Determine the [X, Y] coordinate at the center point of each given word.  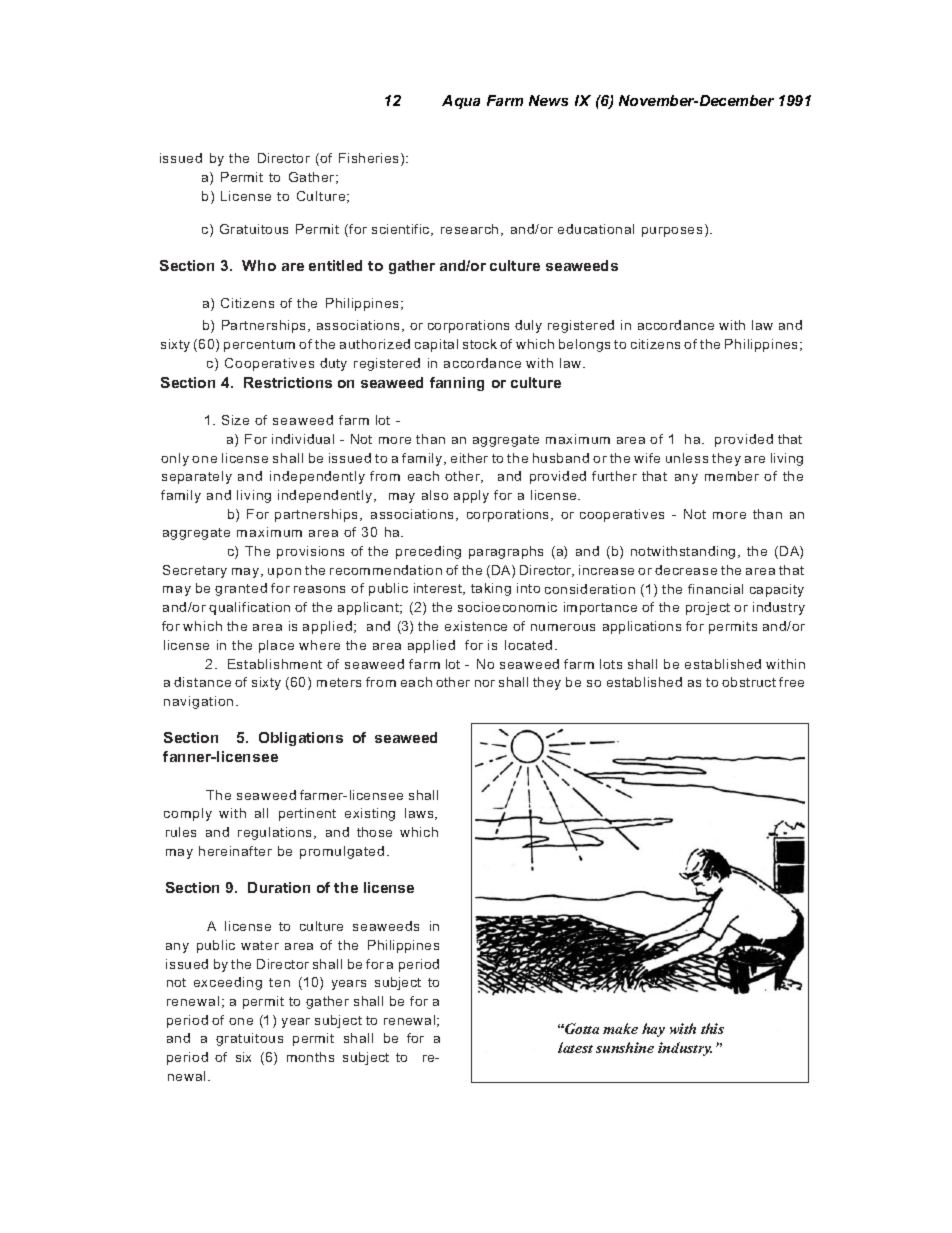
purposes [672, 232]
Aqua [461, 102]
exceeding [228, 983]
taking [491, 589]
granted [241, 589]
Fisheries [370, 159]
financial [715, 589]
